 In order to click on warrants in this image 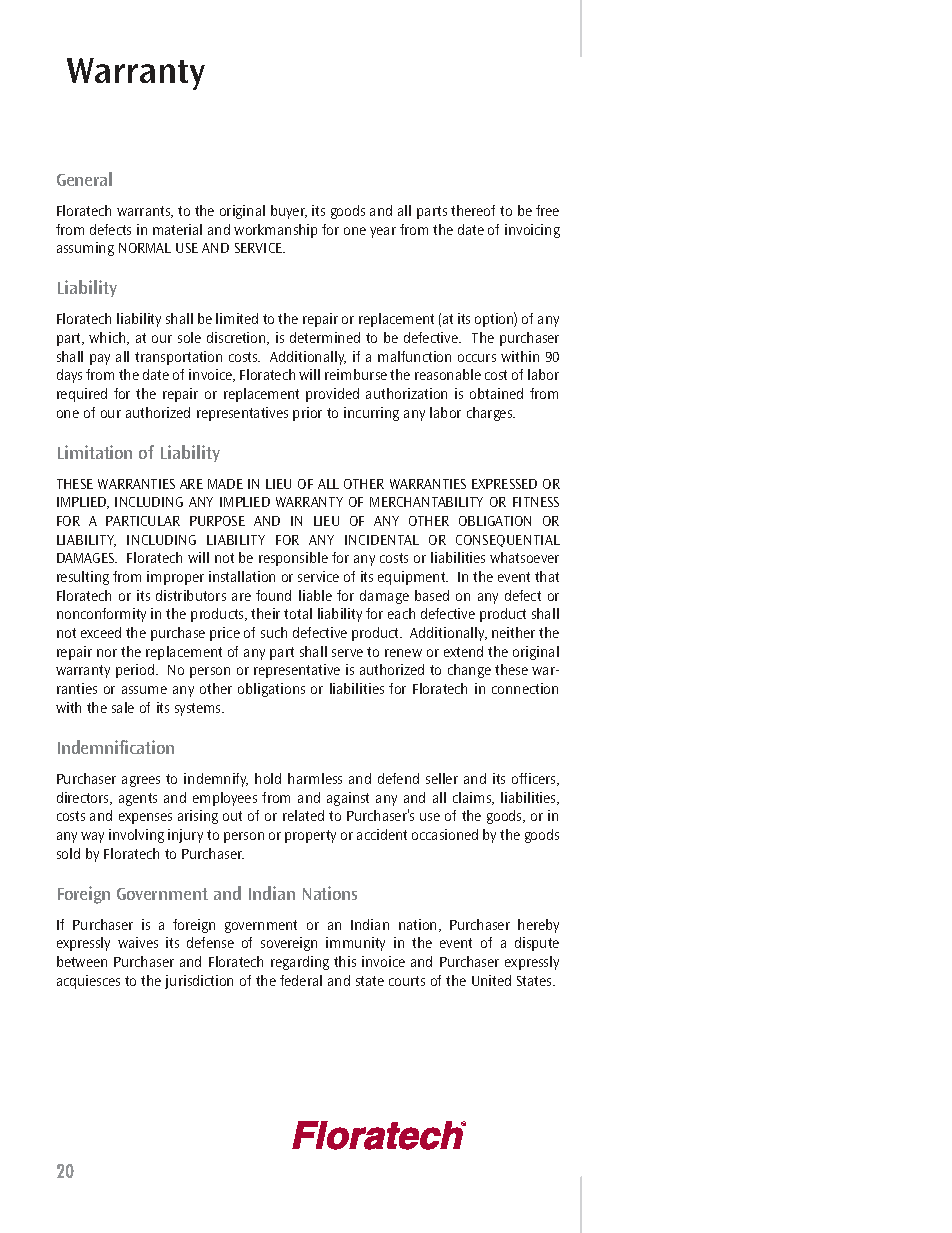, I will do `click(145, 212)`.
